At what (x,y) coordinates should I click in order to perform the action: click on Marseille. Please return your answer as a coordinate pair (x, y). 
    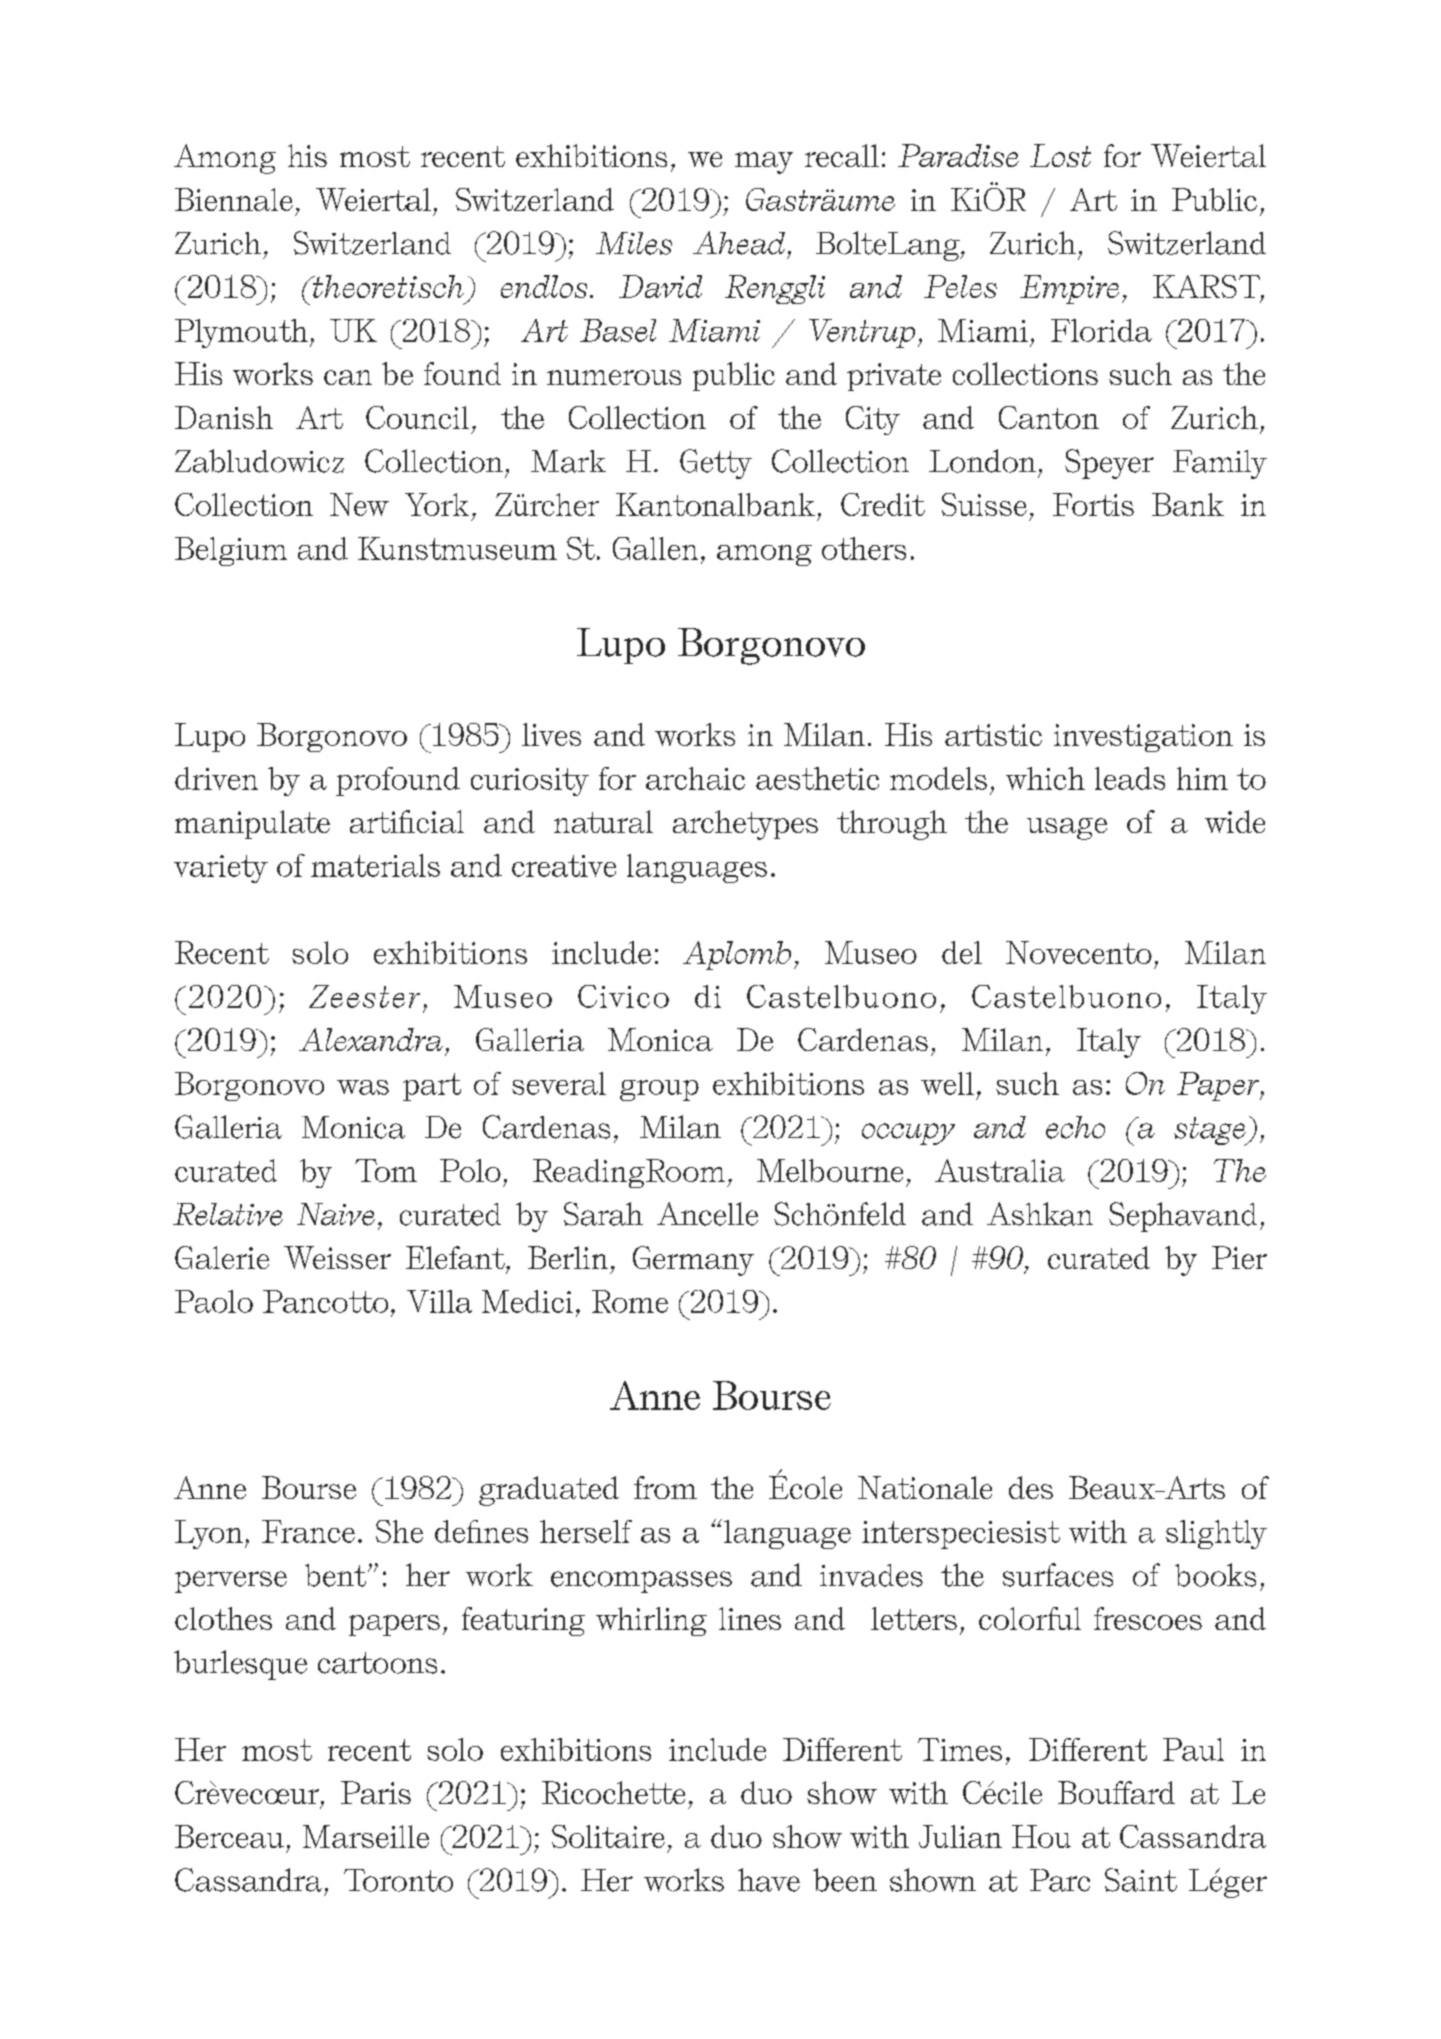
    Looking at the image, I should click on (366, 1836).
